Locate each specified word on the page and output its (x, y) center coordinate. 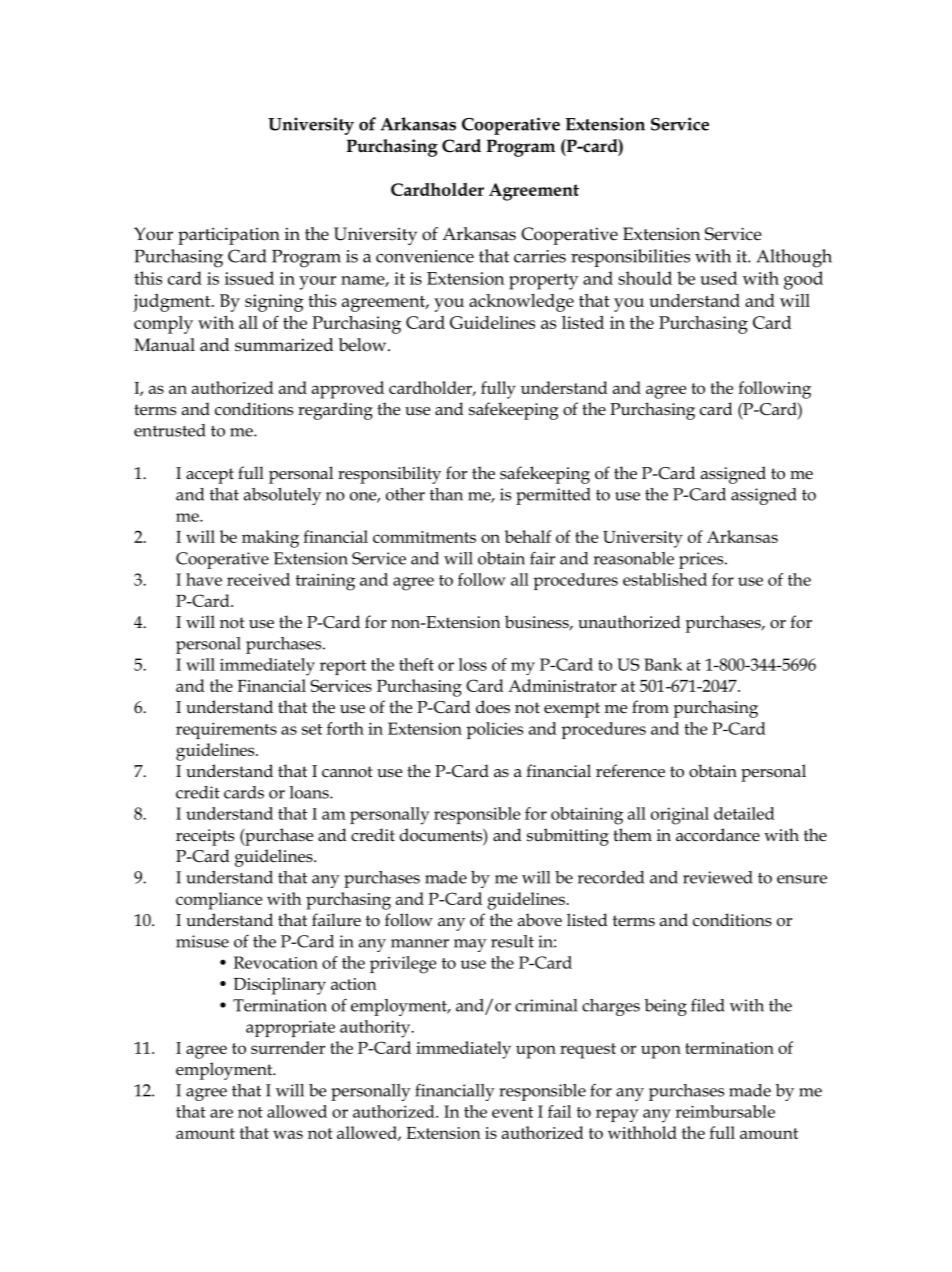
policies (494, 730)
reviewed (718, 877)
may (470, 945)
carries (540, 256)
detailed (744, 813)
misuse (202, 941)
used (719, 278)
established (665, 579)
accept (210, 476)
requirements (226, 730)
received (258, 579)
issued (249, 278)
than (446, 494)
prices (702, 560)
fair (542, 558)
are (221, 1113)
